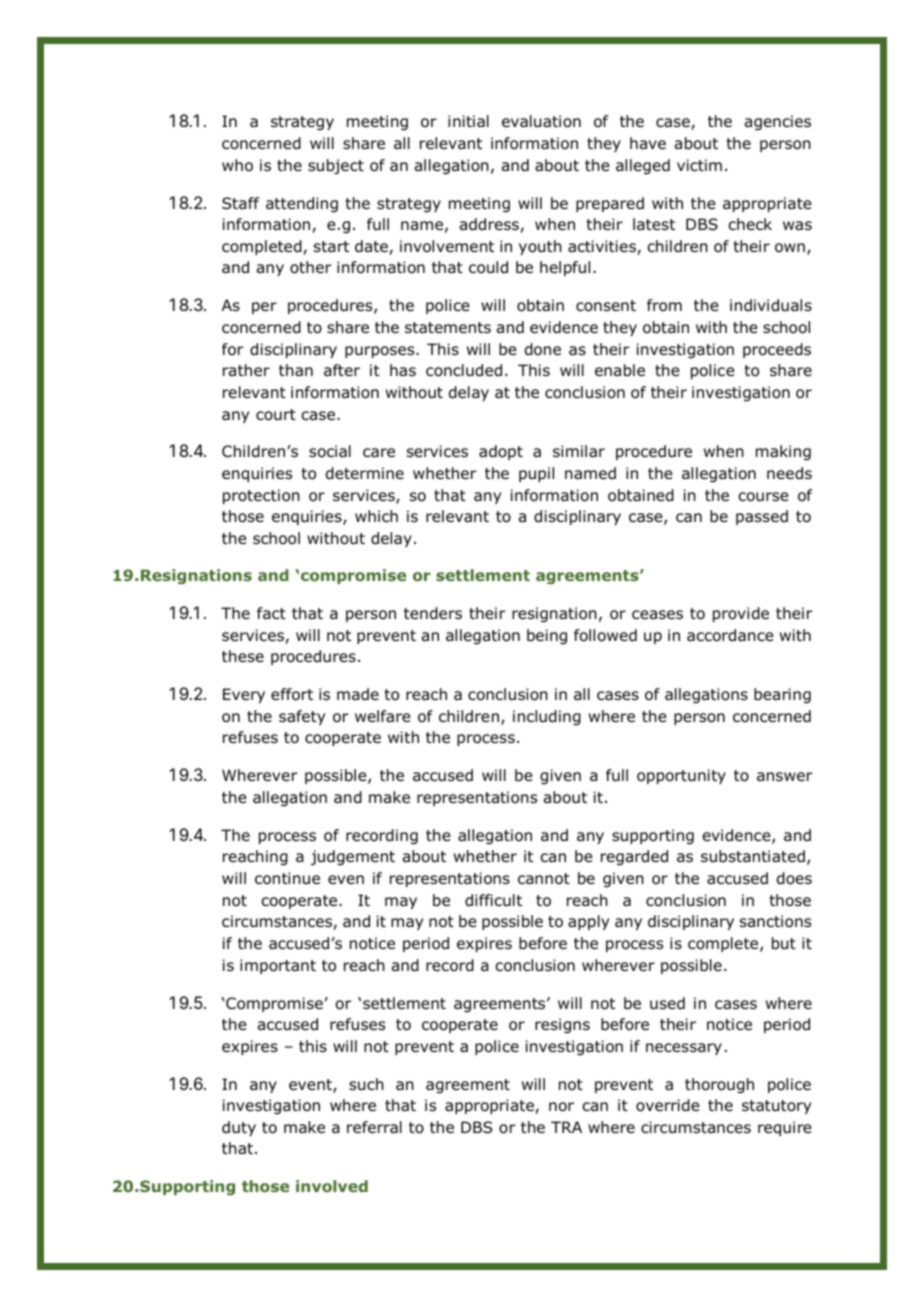 The width and height of the document is (924, 1307). I want to click on including, so click(547, 718).
